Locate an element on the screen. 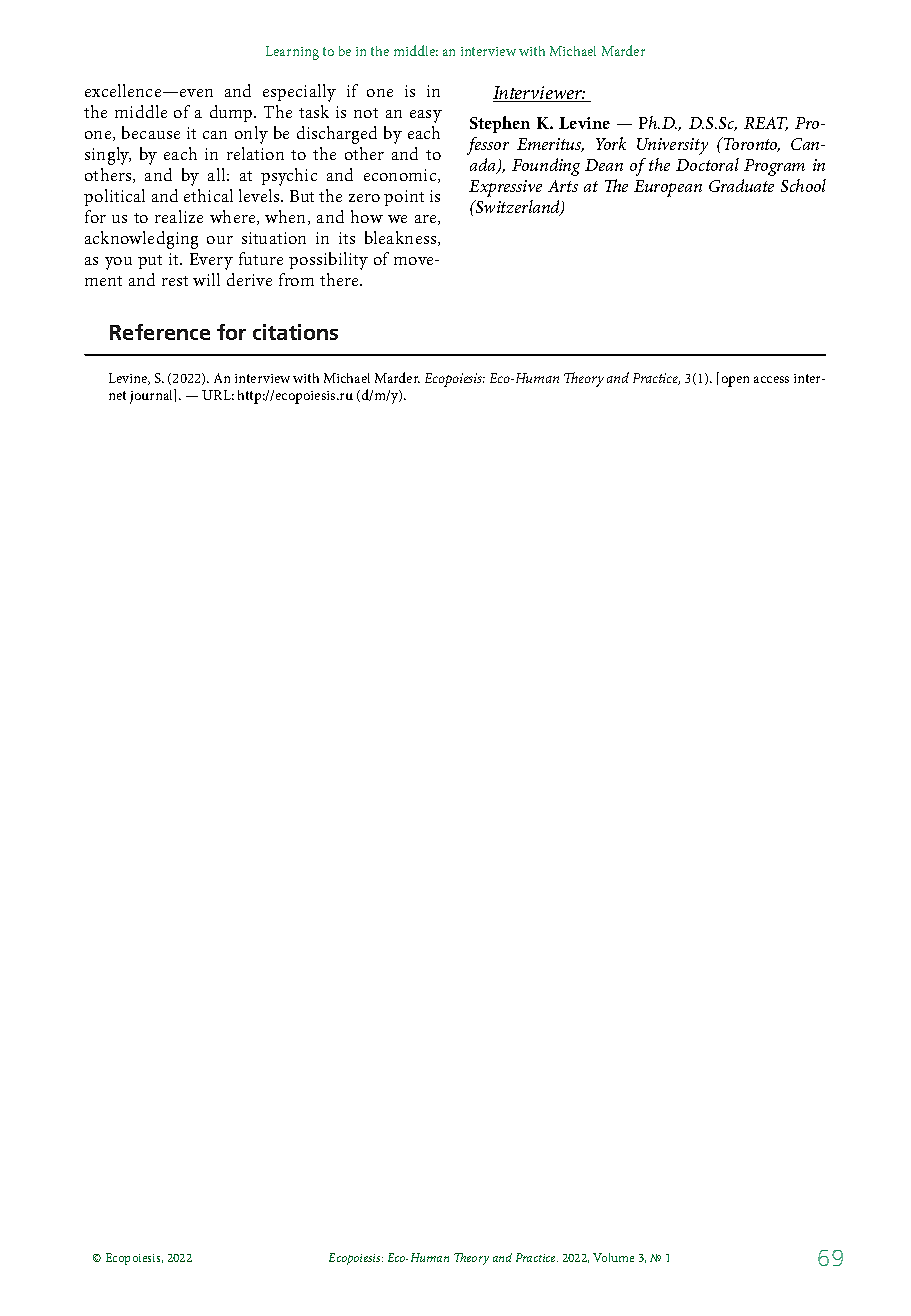 This screenshot has height=1316, width=911. European is located at coordinates (668, 188).
